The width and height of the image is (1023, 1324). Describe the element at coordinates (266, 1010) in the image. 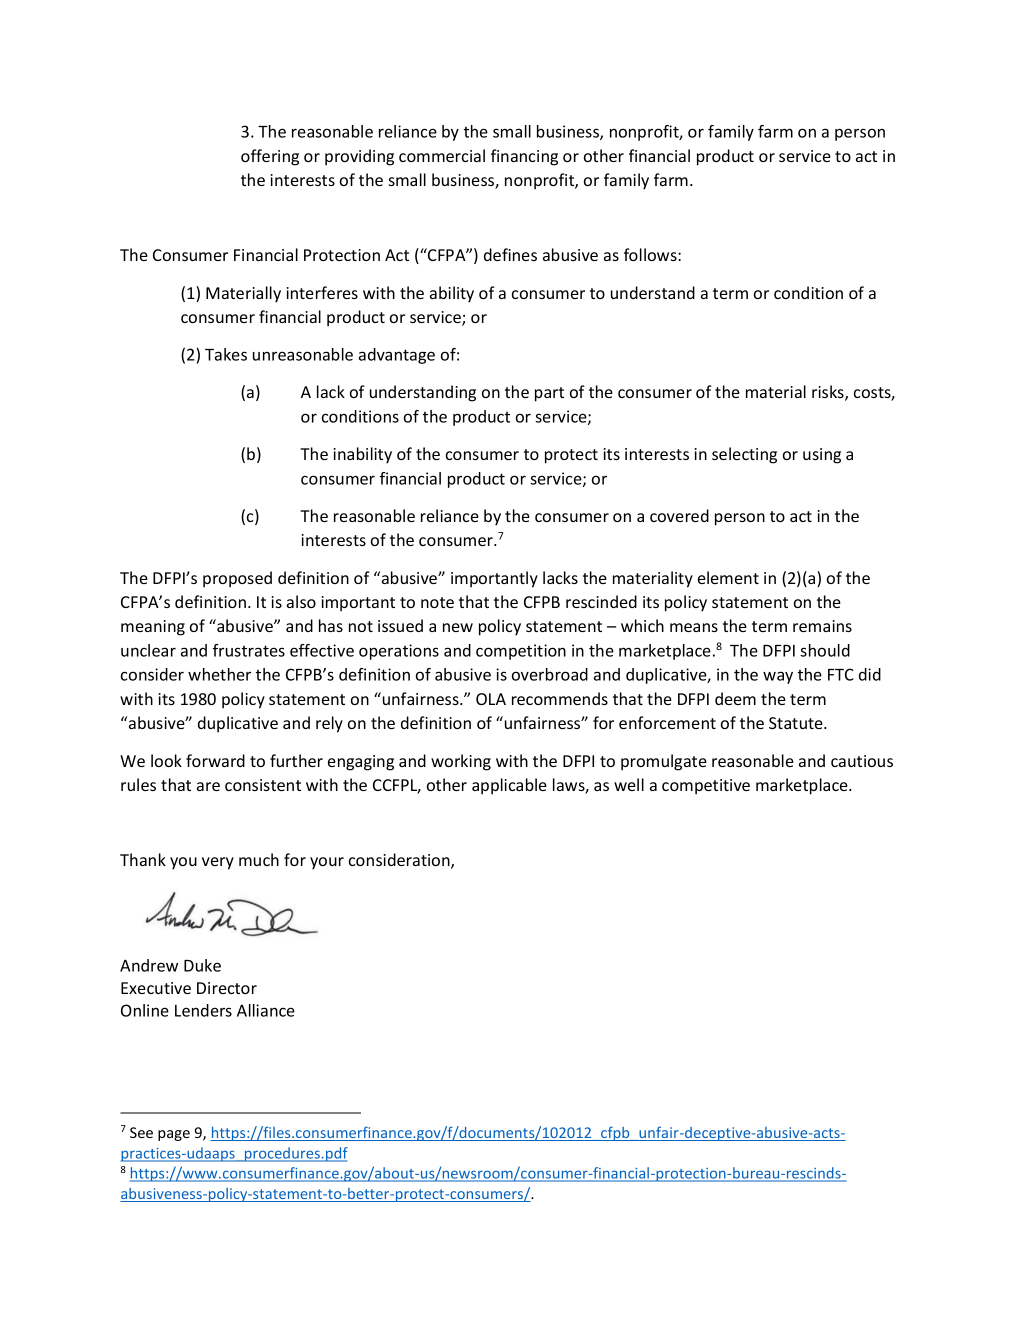

I see `Alliance` at that location.
